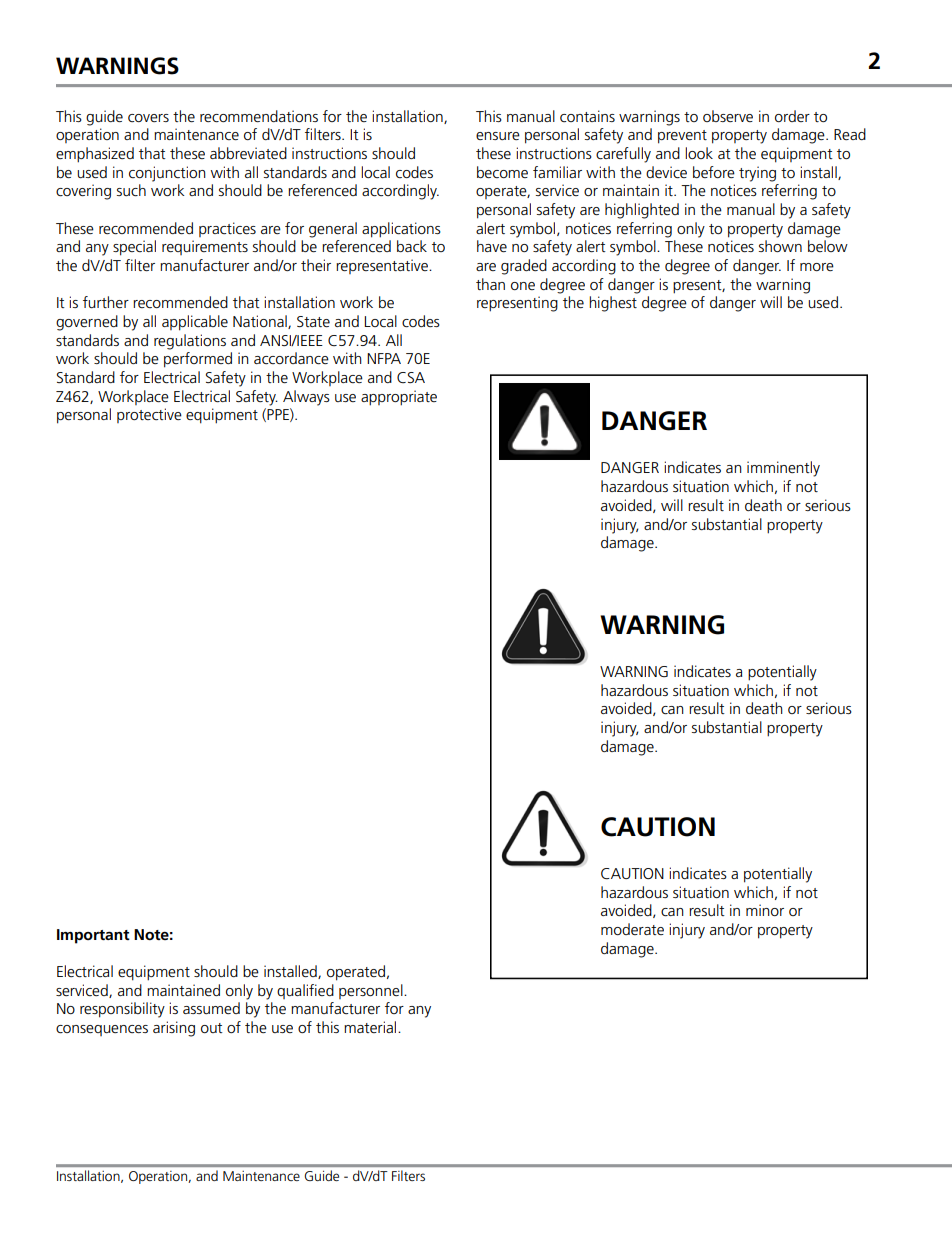 Image resolution: width=952 pixels, height=1233 pixels. Describe the element at coordinates (817, 267) in the page. I see `more` at that location.
